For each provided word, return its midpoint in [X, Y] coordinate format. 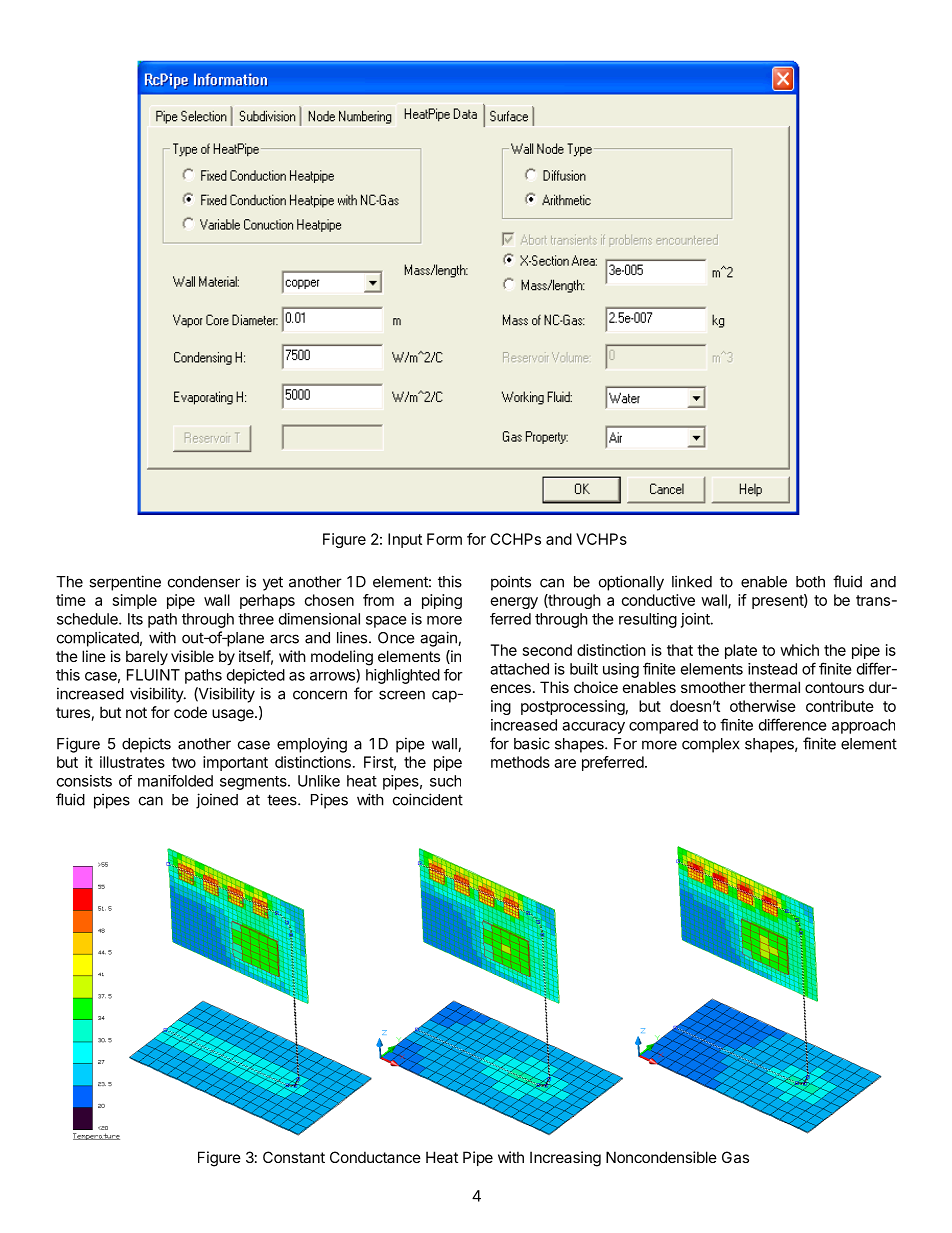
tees [283, 800]
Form [444, 539]
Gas [735, 1157]
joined [217, 801]
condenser [204, 582]
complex [711, 745]
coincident [428, 799]
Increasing [565, 1159]
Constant [294, 1157]
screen [402, 695]
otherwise [763, 706]
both [810, 582]
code [190, 712]
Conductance [375, 1157]
